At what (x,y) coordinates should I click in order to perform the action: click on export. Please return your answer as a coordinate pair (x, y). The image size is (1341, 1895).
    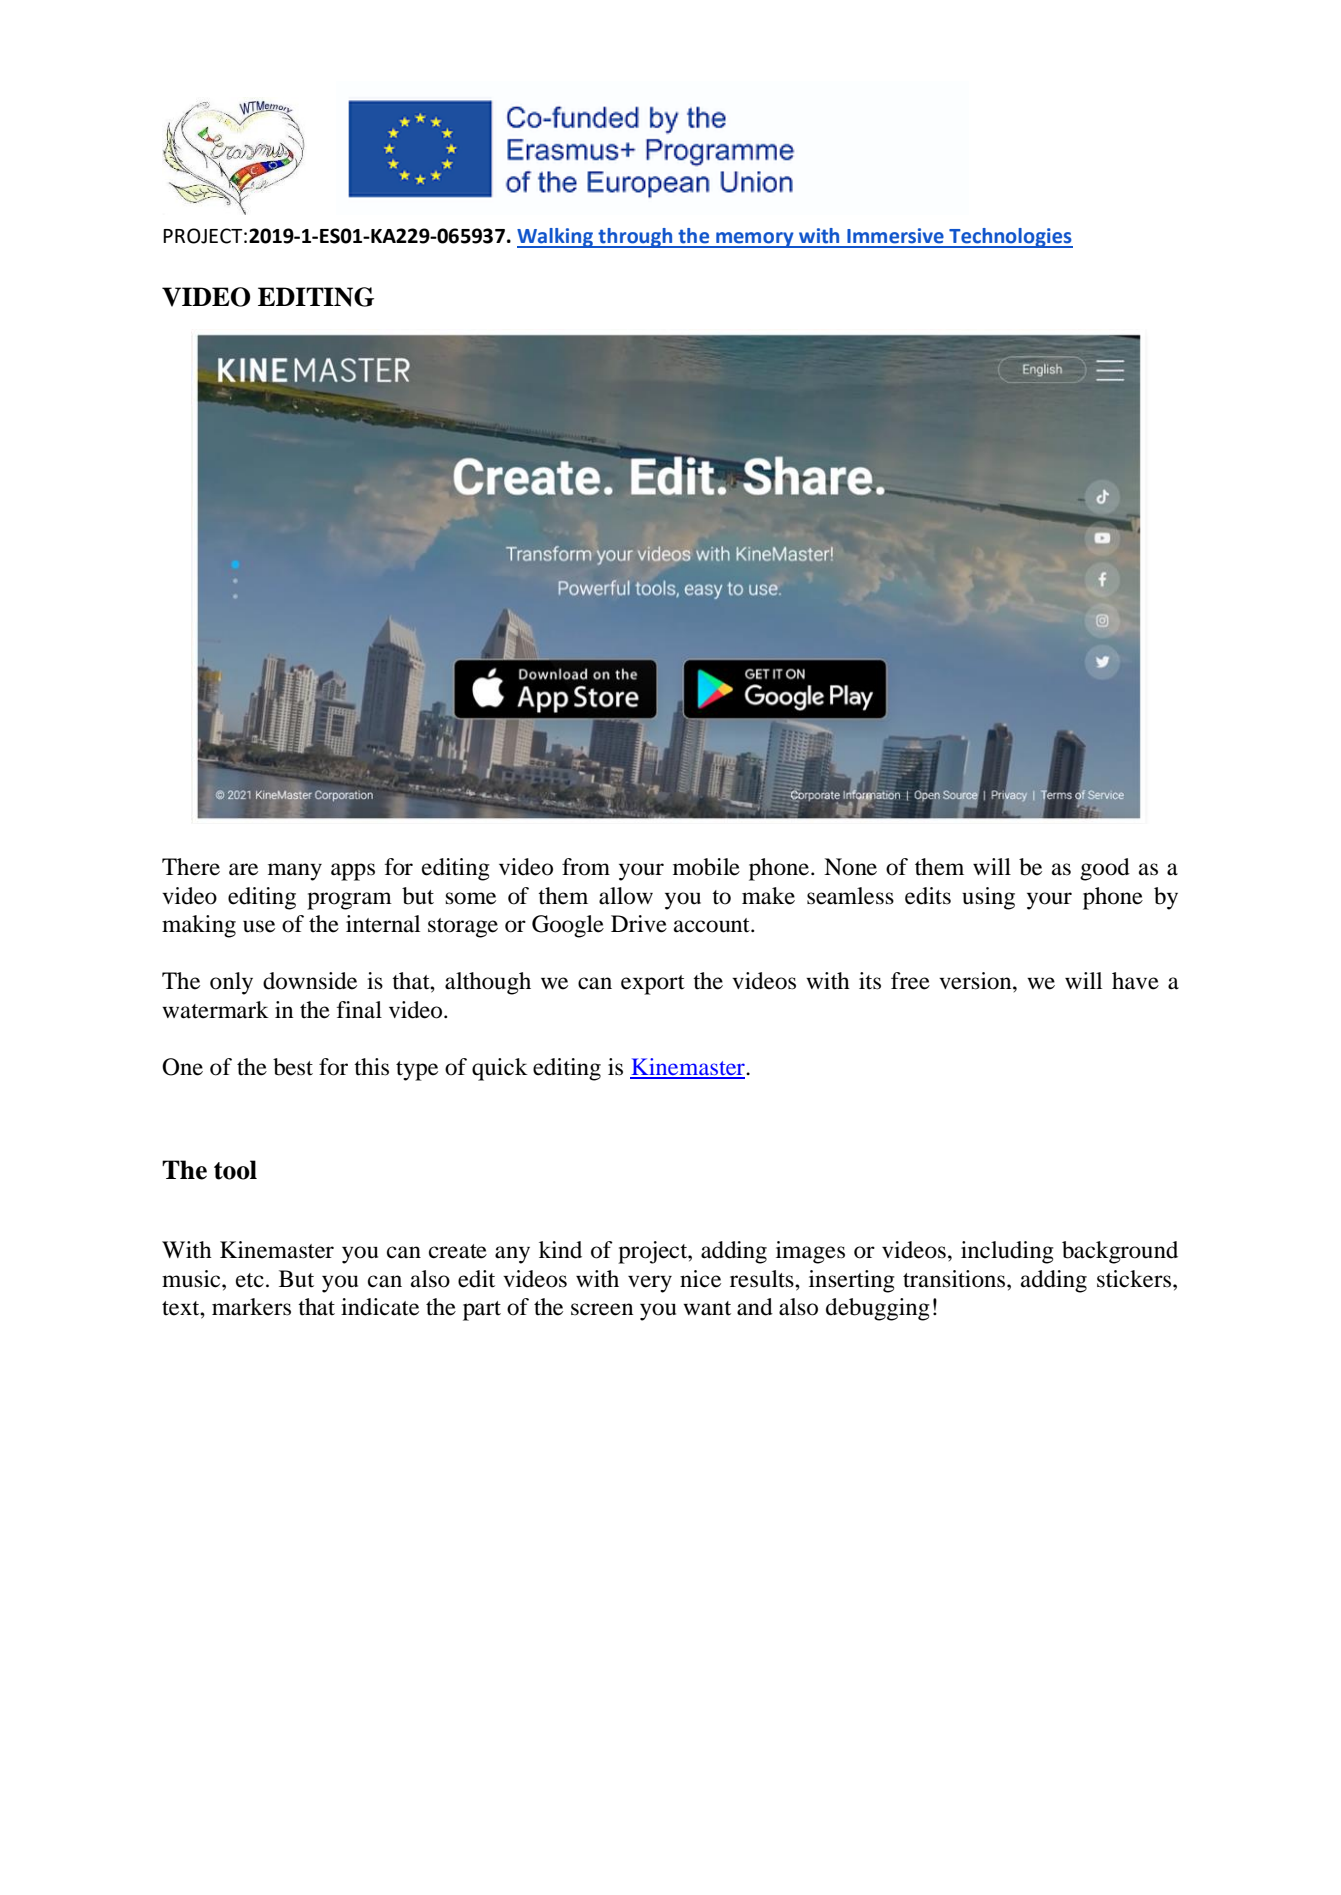
    Looking at the image, I should click on (653, 985).
